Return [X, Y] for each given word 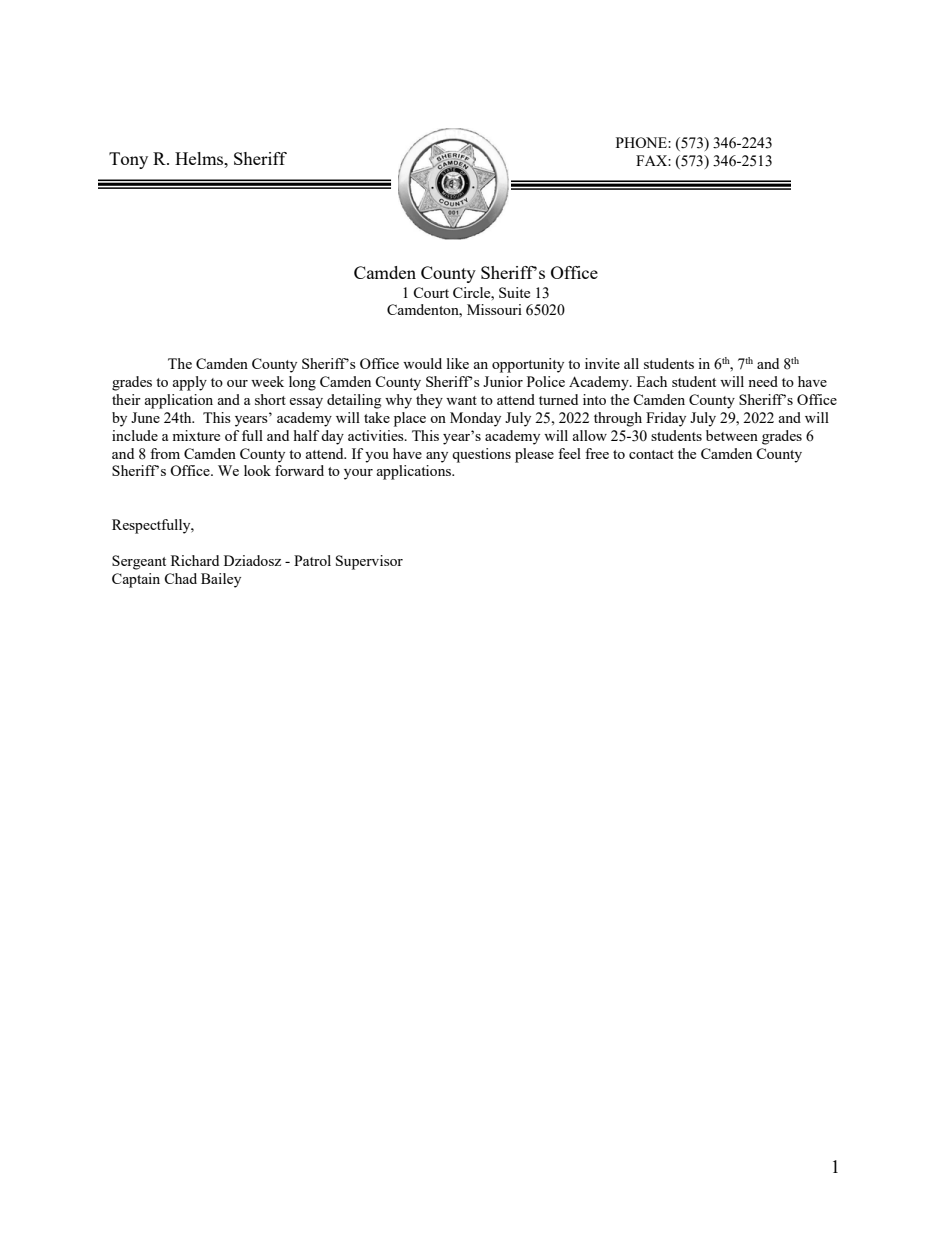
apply [190, 383]
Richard [195, 560]
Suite [514, 292]
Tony [128, 160]
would [422, 363]
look [257, 470]
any [437, 457]
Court [431, 292]
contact [651, 454]
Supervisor [369, 562]
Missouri [494, 309]
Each [652, 381]
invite [602, 363]
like [458, 363]
